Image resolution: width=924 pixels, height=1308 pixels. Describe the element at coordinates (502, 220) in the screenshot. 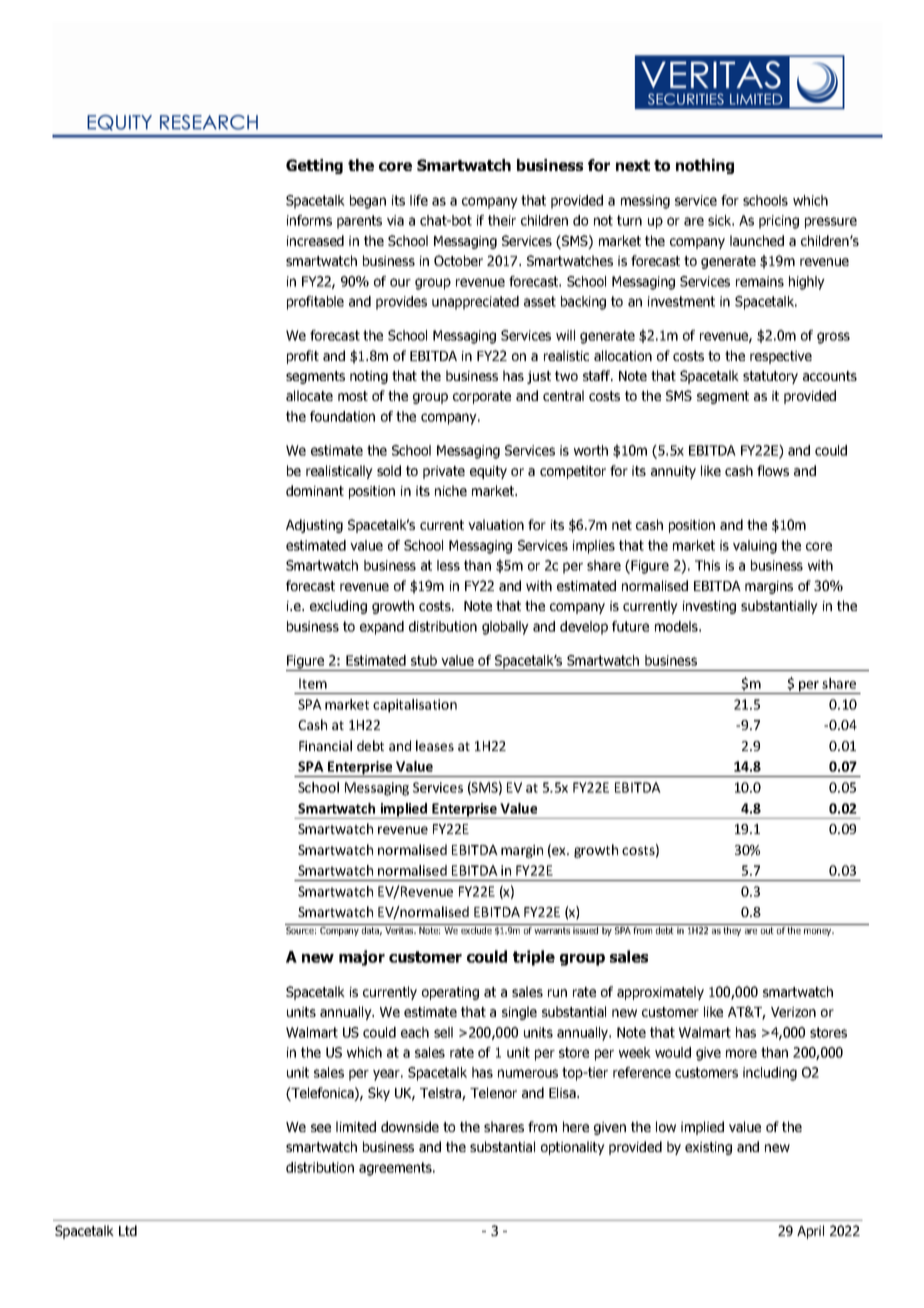

I see `their` at that location.
